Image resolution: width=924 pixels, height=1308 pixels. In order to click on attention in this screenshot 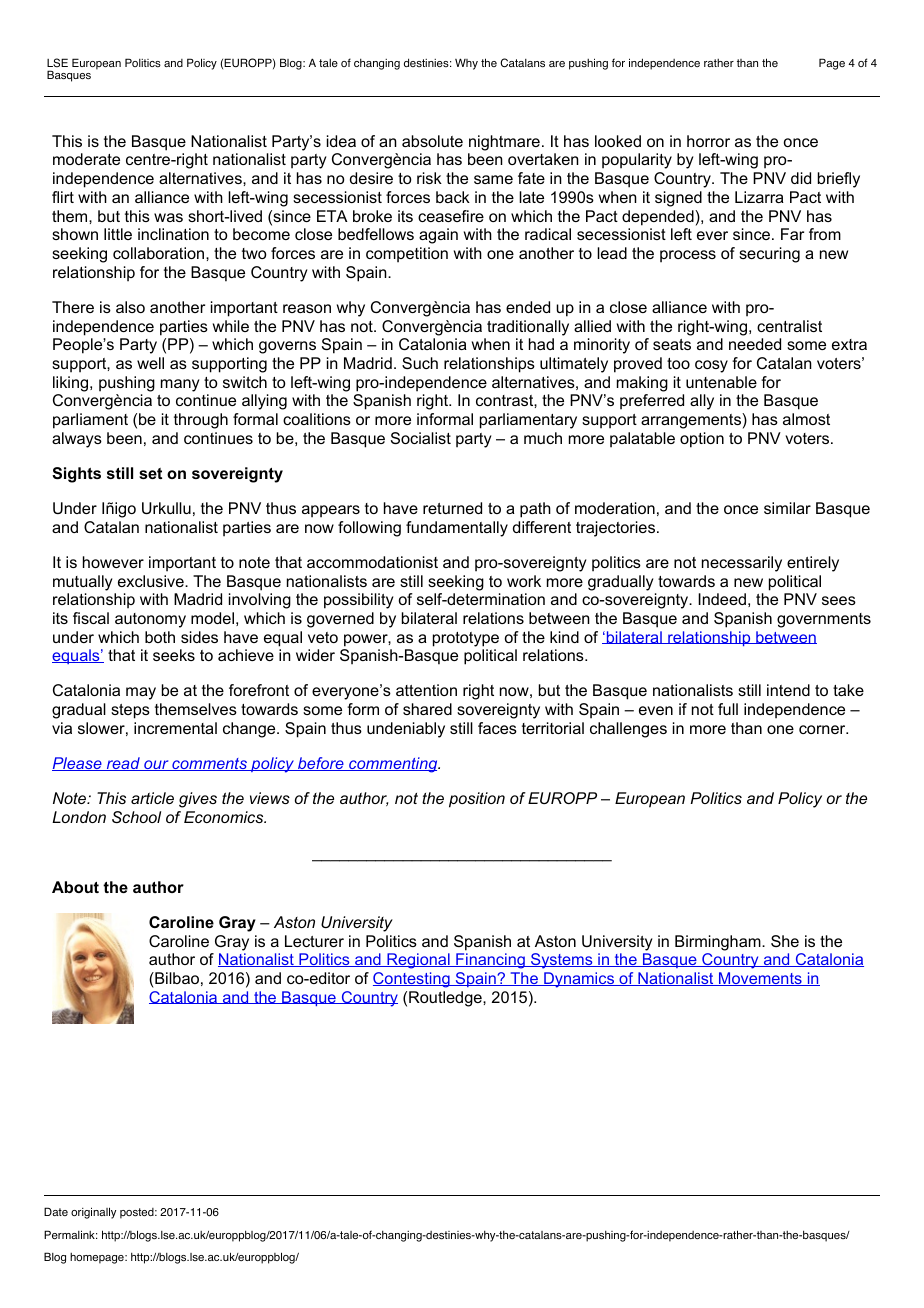, I will do `click(426, 690)`.
